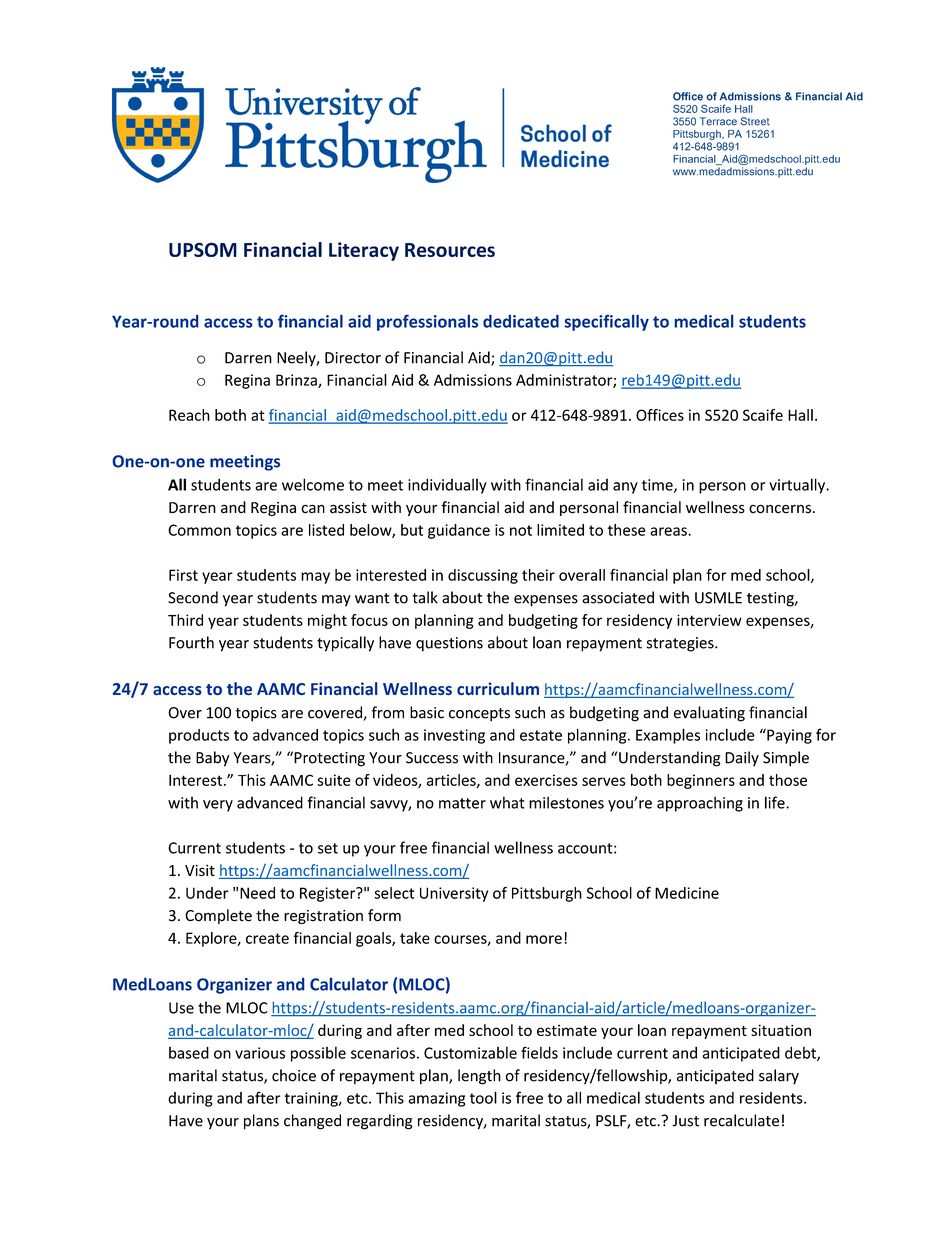 The height and width of the screenshot is (1233, 952). Describe the element at coordinates (294, 1075) in the screenshot. I see `choice` at that location.
